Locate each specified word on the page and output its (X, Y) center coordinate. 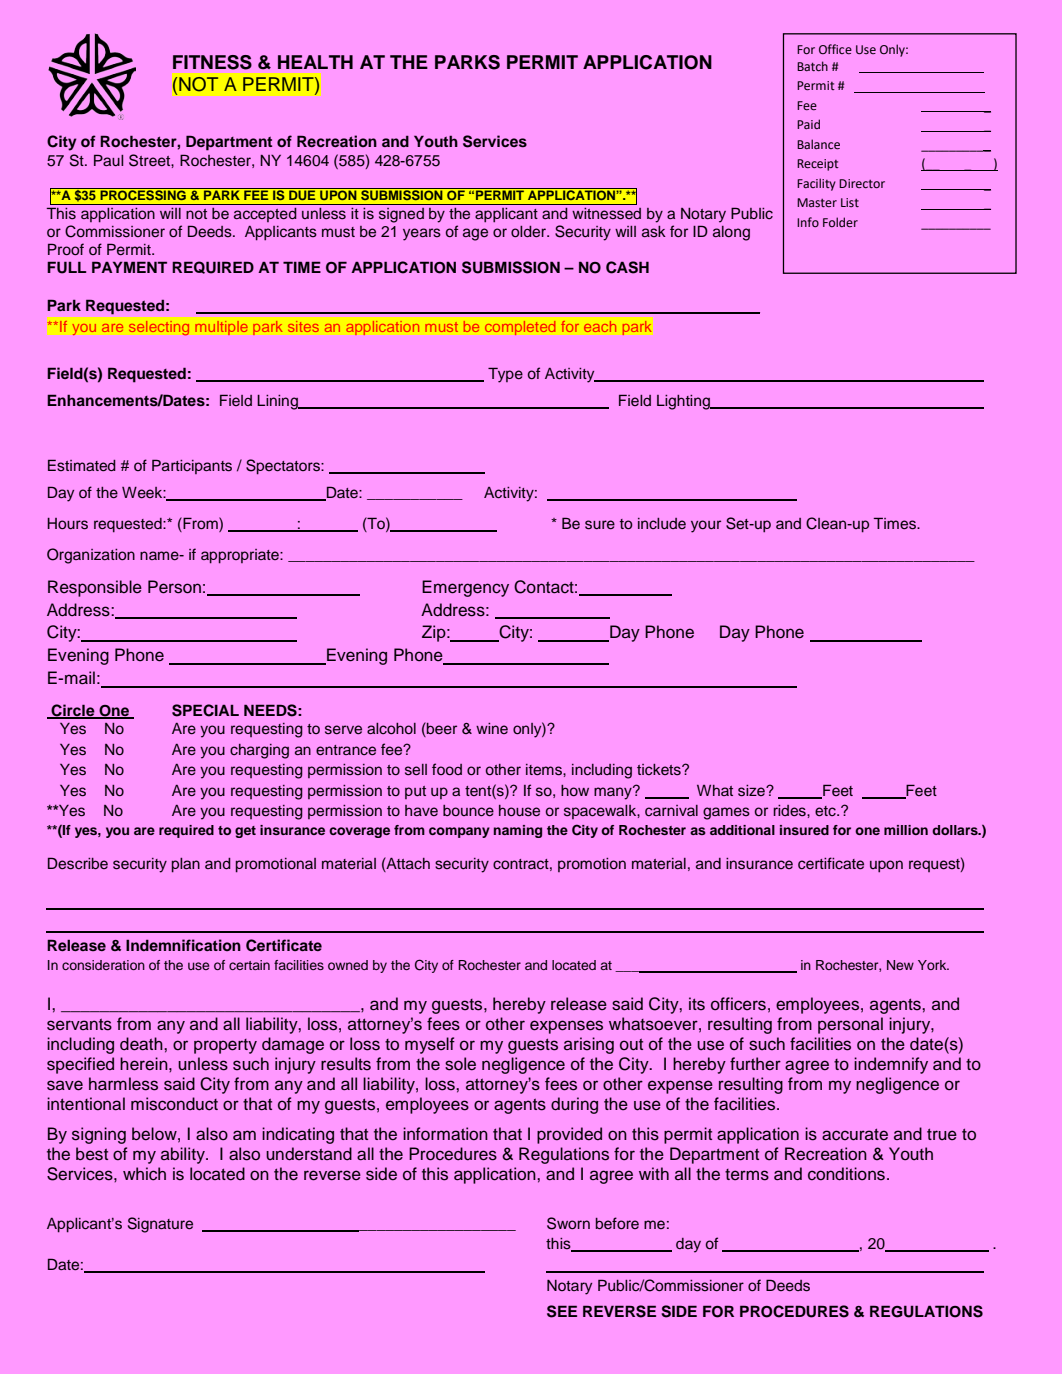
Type (505, 375)
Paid (808, 124)
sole (460, 1064)
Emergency (465, 588)
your (706, 526)
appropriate (241, 556)
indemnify (891, 1065)
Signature (160, 1225)
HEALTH (315, 62)
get (245, 832)
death (142, 1044)
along (731, 233)
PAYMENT (129, 267)
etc (826, 811)
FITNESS (212, 62)
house (519, 811)
